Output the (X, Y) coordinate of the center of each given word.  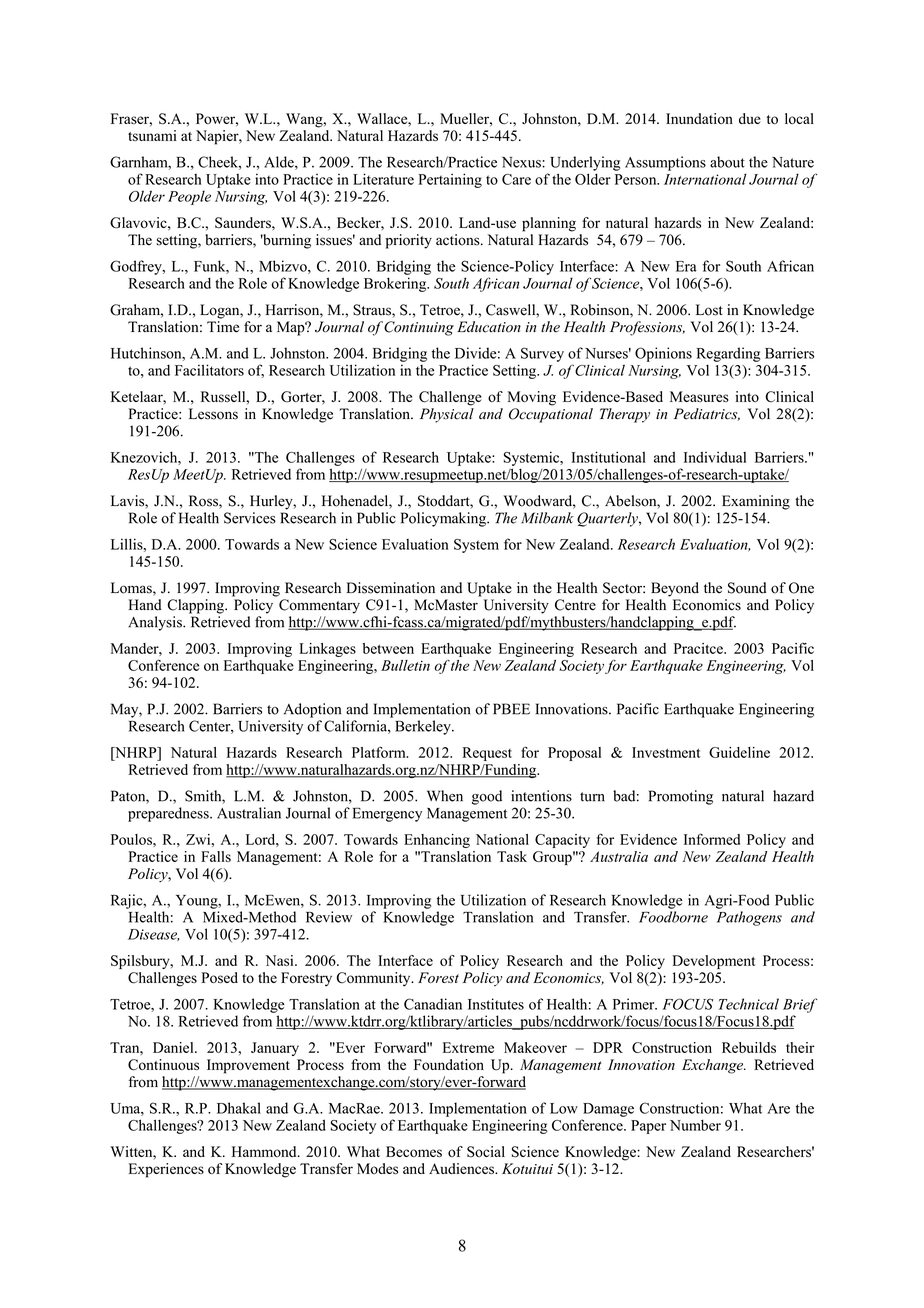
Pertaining (450, 180)
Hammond (265, 1151)
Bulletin (405, 665)
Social (486, 1151)
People (189, 198)
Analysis (156, 623)
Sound (747, 588)
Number (695, 1125)
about (727, 162)
